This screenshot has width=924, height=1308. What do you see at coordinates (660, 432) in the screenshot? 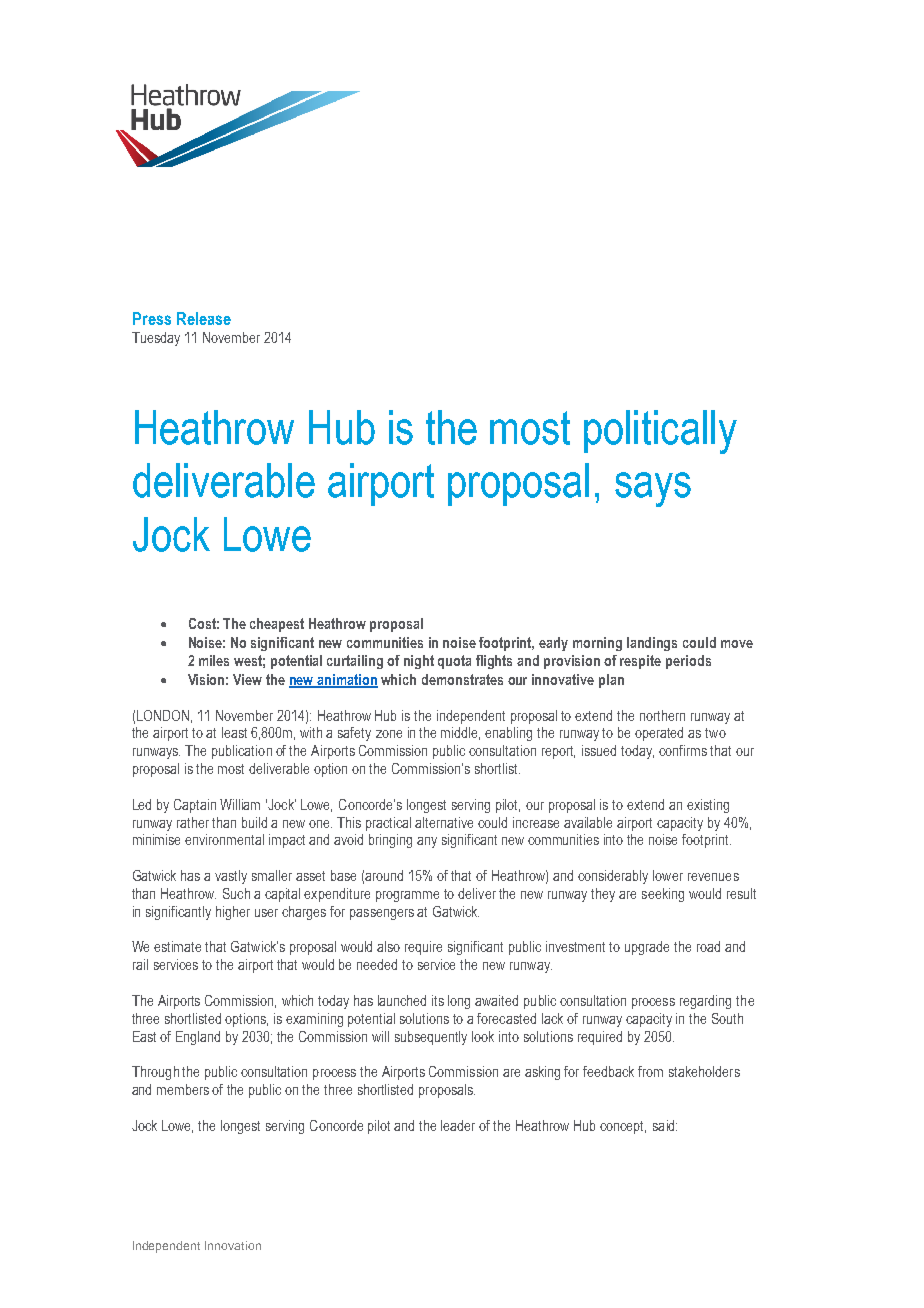
I see `politically` at bounding box center [660, 432].
